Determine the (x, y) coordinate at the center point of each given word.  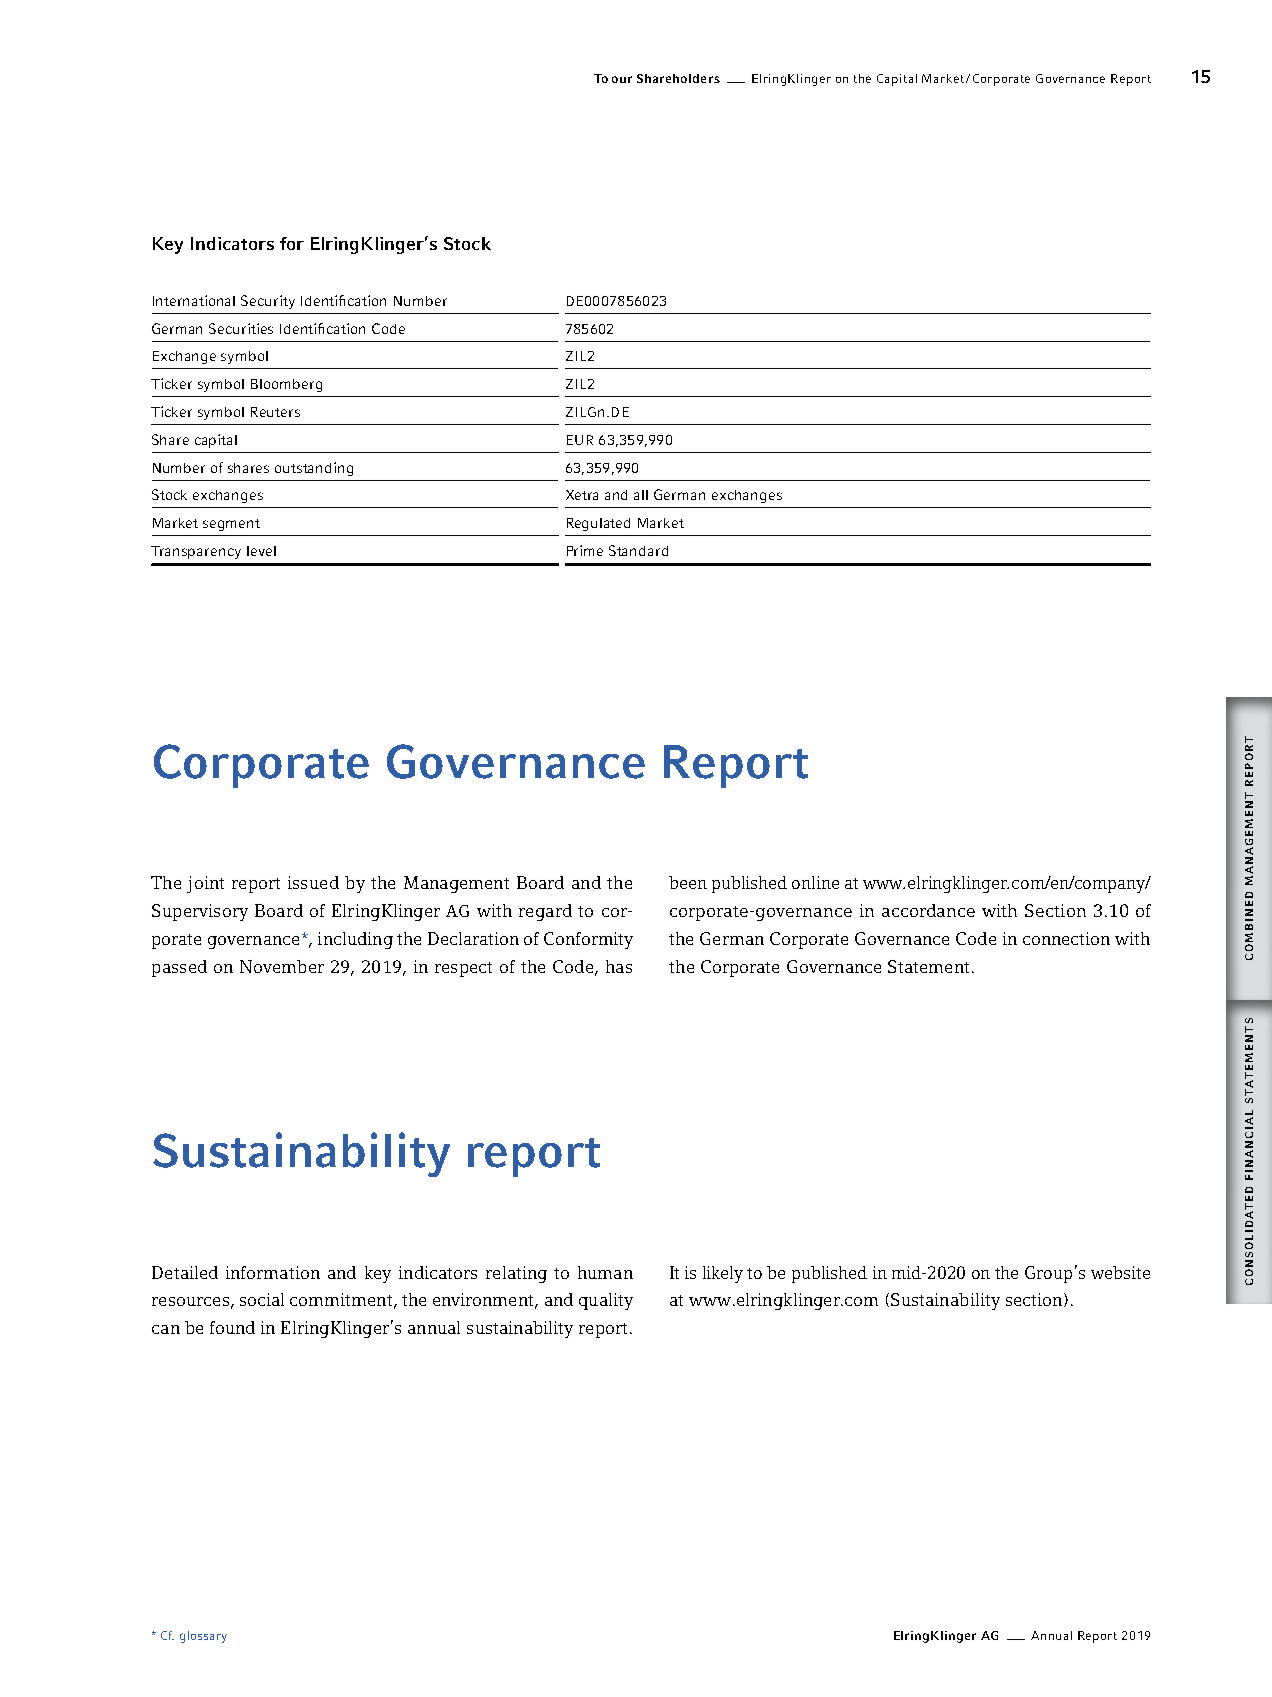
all (641, 495)
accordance (928, 910)
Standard (638, 550)
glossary (203, 1637)
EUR (580, 440)
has (619, 966)
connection (1066, 938)
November (282, 966)
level (261, 551)
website (1120, 1272)
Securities (241, 328)
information (273, 1272)
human (605, 1272)
